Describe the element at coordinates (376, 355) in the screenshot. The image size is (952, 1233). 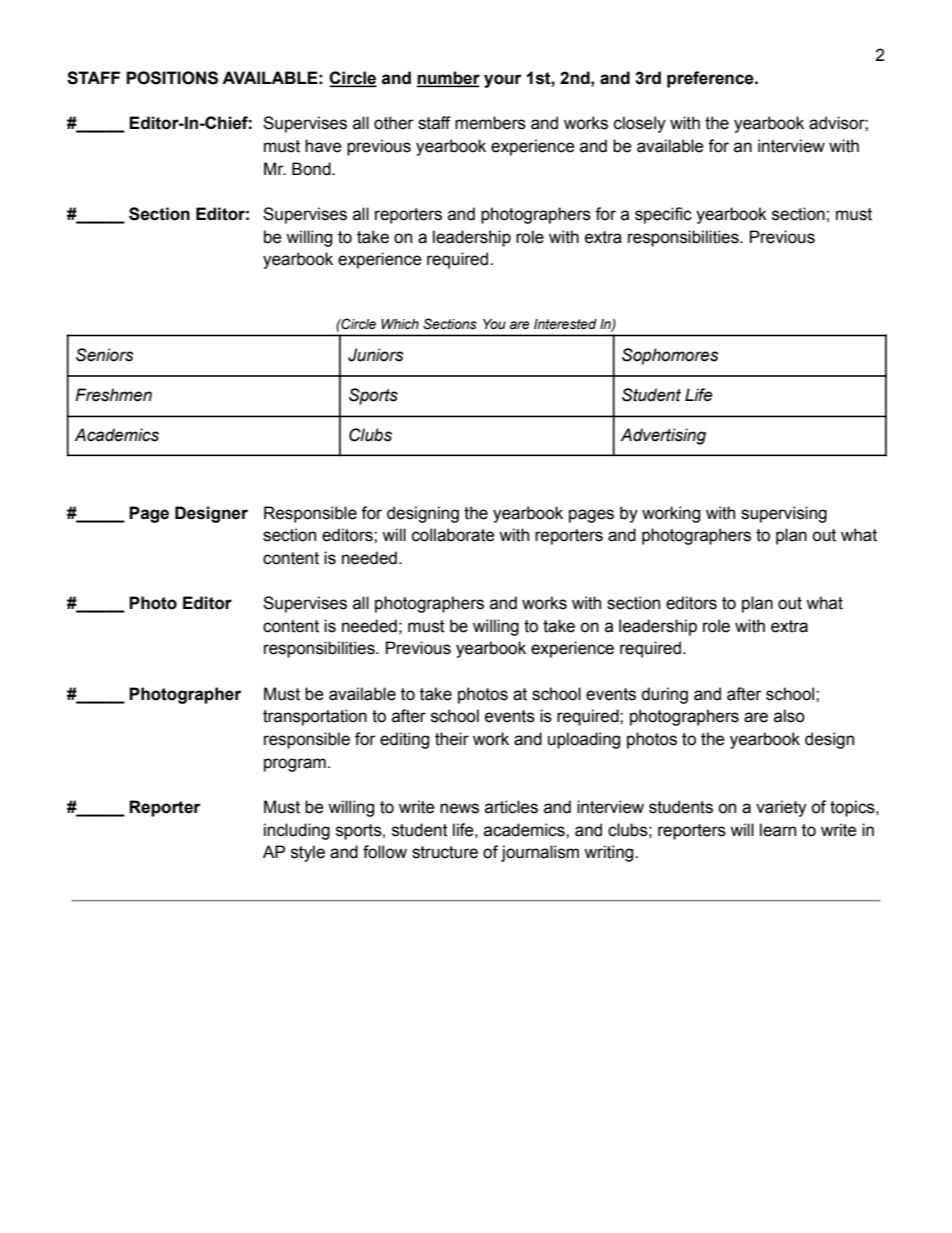
I see `Juniors` at that location.
